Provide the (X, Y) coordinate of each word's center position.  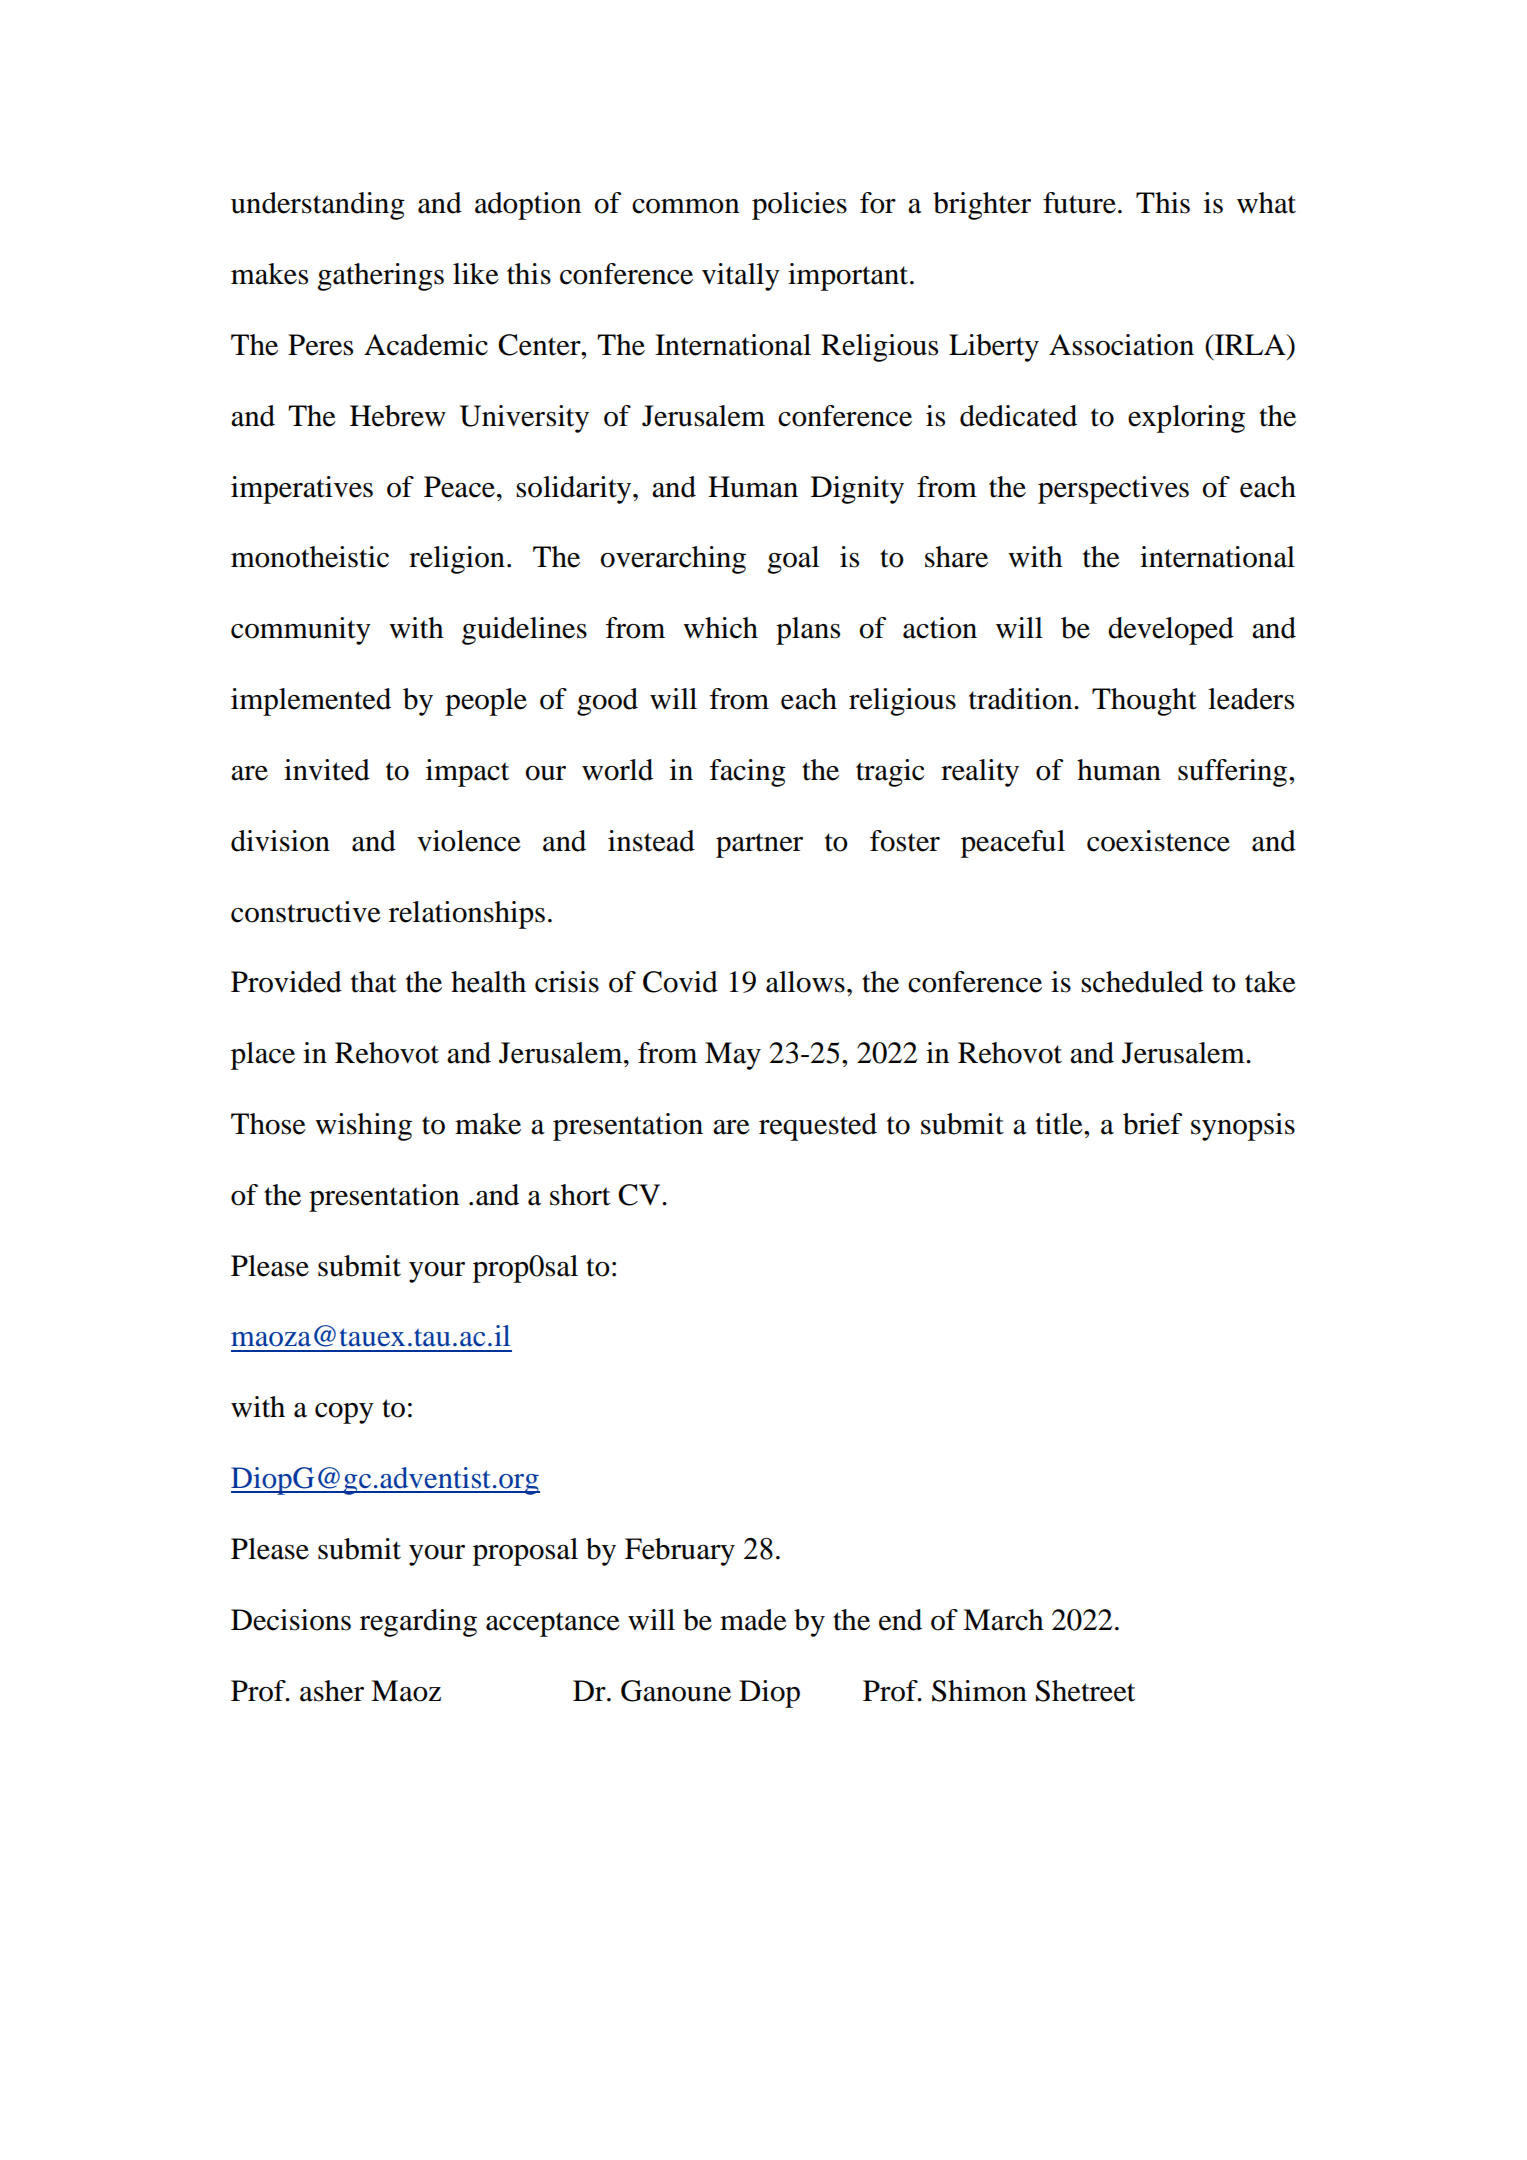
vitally (741, 277)
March (1003, 1620)
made (753, 1620)
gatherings (380, 277)
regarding (418, 1623)
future (1079, 203)
